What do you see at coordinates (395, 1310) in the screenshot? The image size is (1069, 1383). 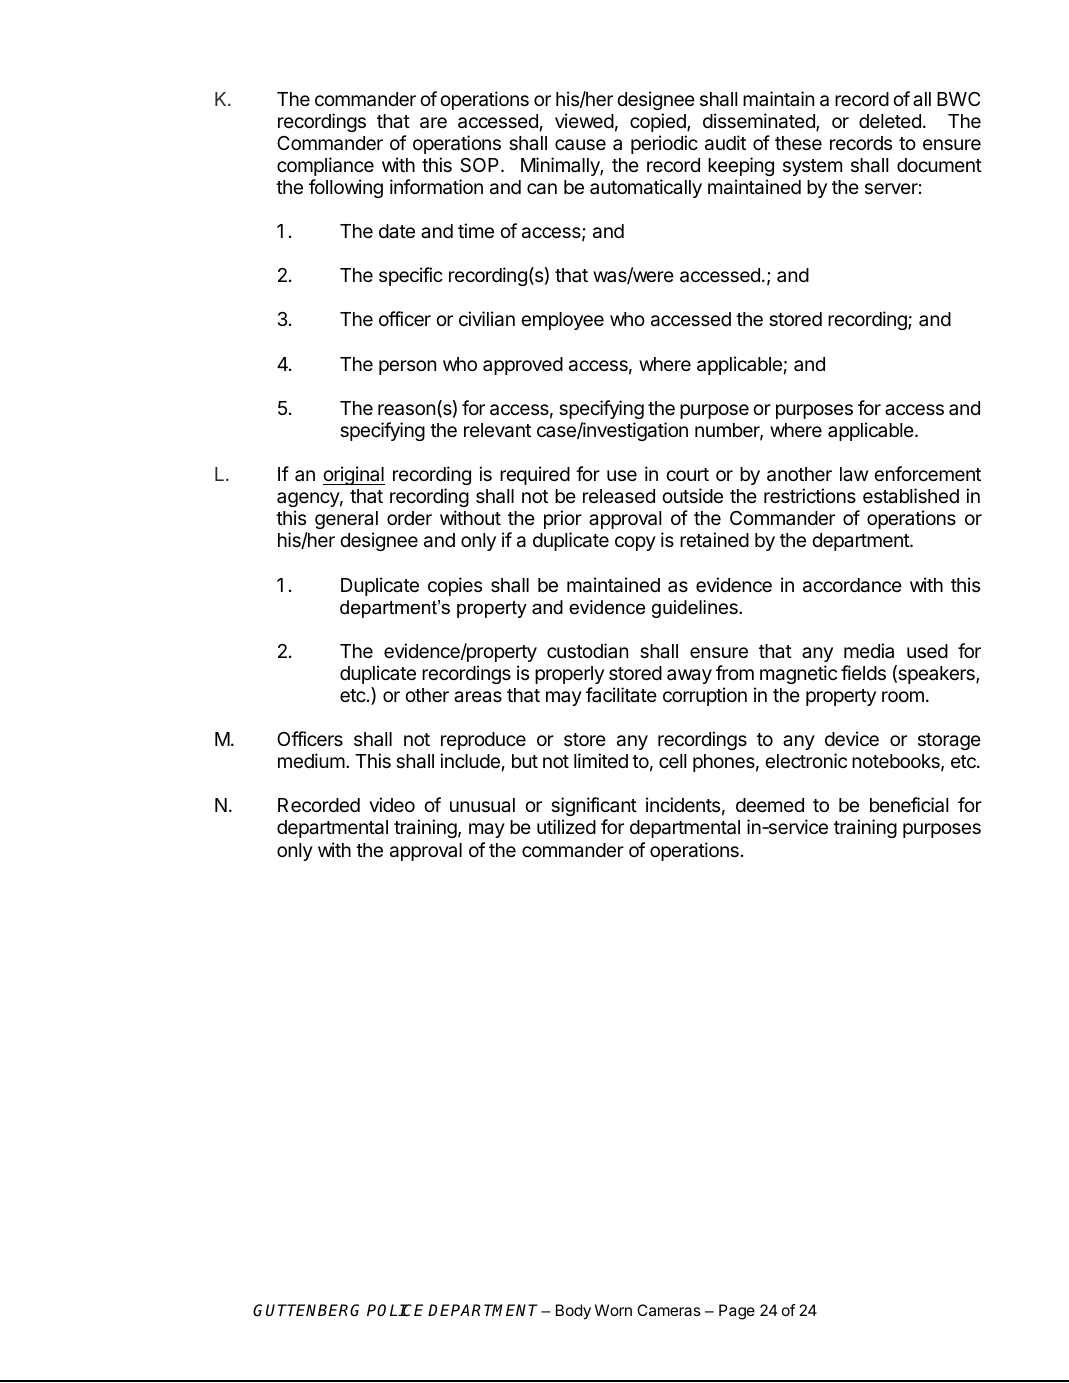 I see `POLICE` at bounding box center [395, 1310].
